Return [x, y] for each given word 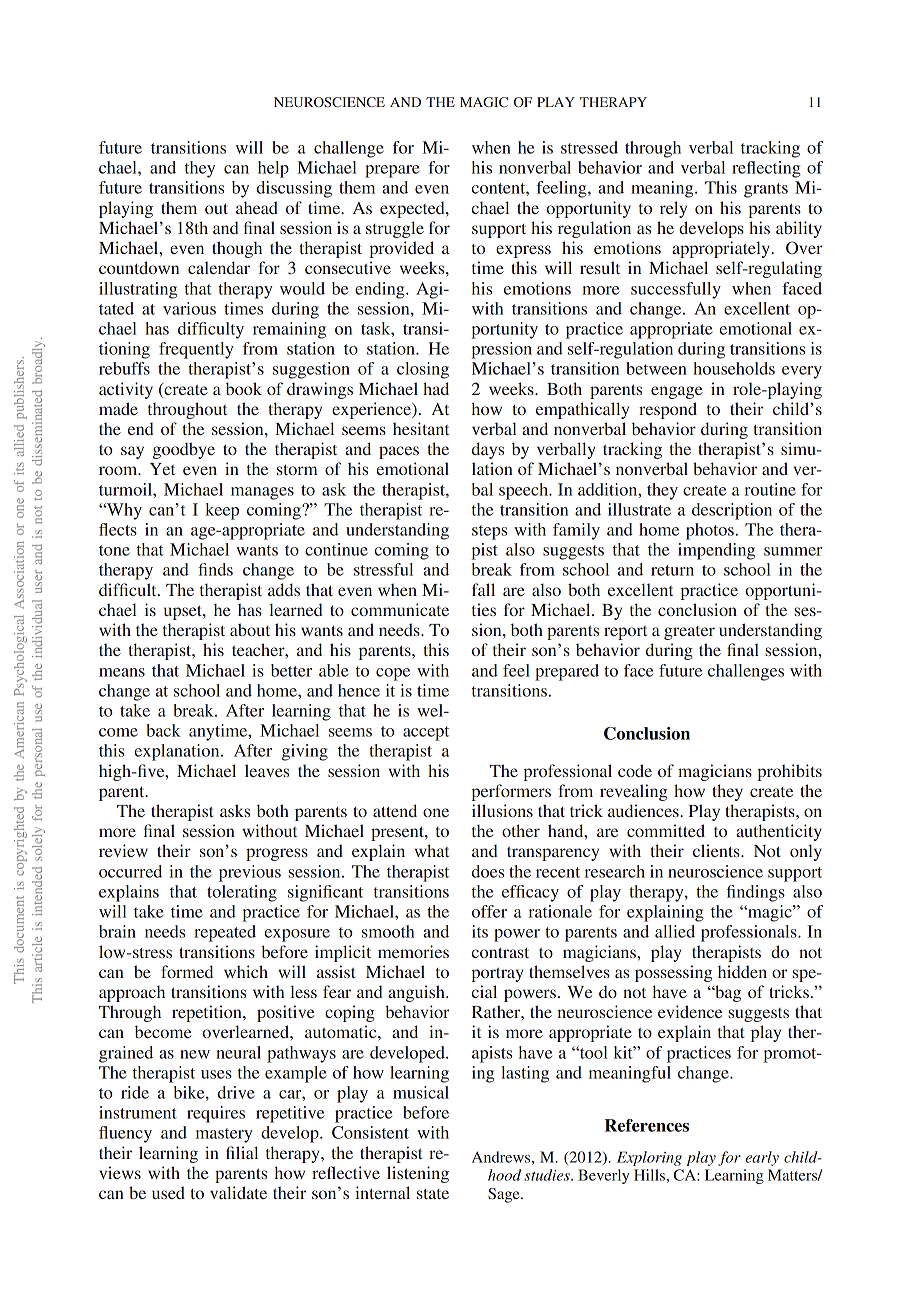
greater [689, 633]
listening [418, 1174]
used [168, 1192]
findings [756, 893]
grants [766, 190]
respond [668, 410]
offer [489, 911]
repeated [225, 933]
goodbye [184, 450]
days [488, 450]
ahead [257, 207]
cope [393, 674]
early [762, 1158]
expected [413, 209]
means [122, 672]
